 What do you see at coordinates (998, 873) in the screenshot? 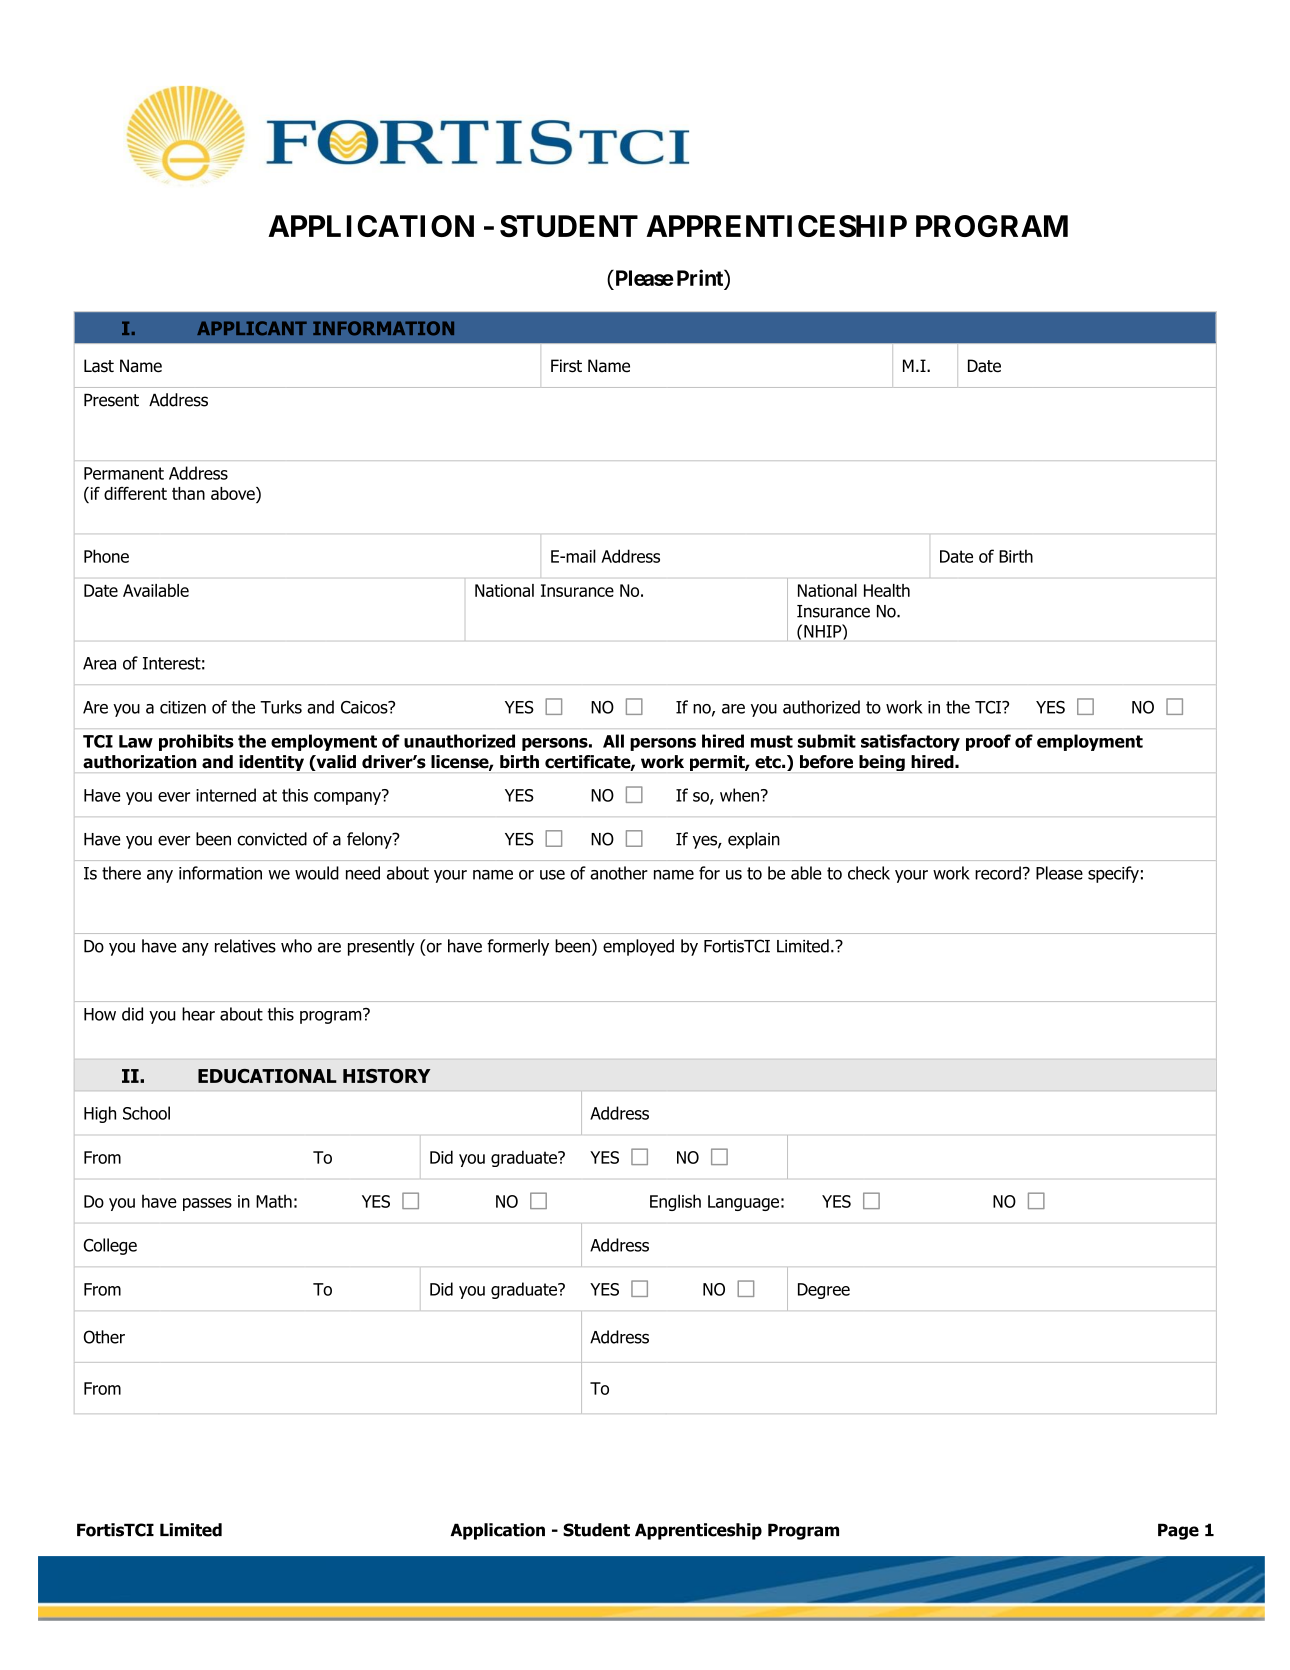
I see `record` at bounding box center [998, 873].
